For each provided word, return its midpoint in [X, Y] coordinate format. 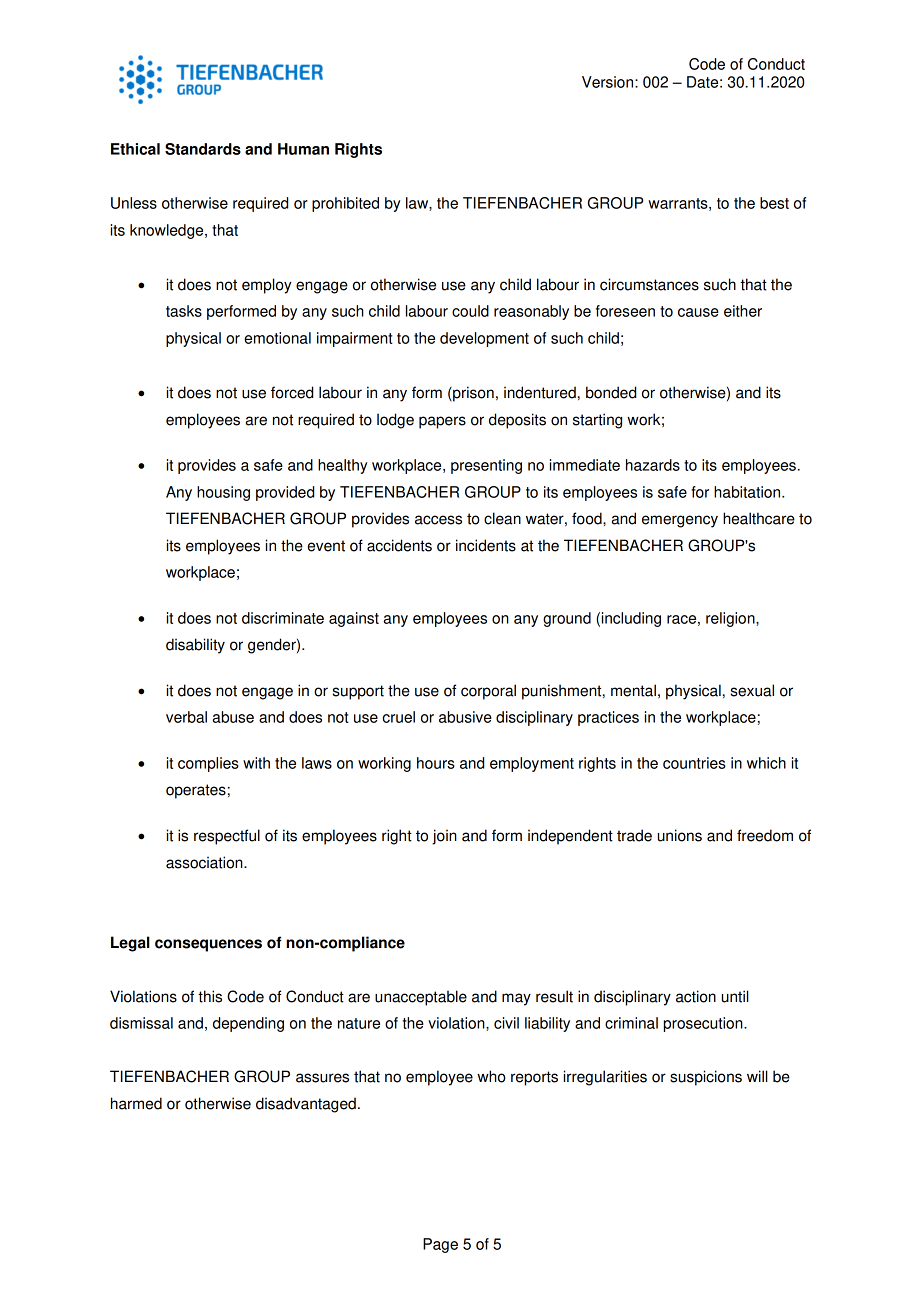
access [438, 520]
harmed [136, 1103]
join [444, 837]
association [205, 862]
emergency [680, 521]
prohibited [345, 204]
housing [223, 493]
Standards [203, 149]
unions [680, 835]
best [774, 203]
